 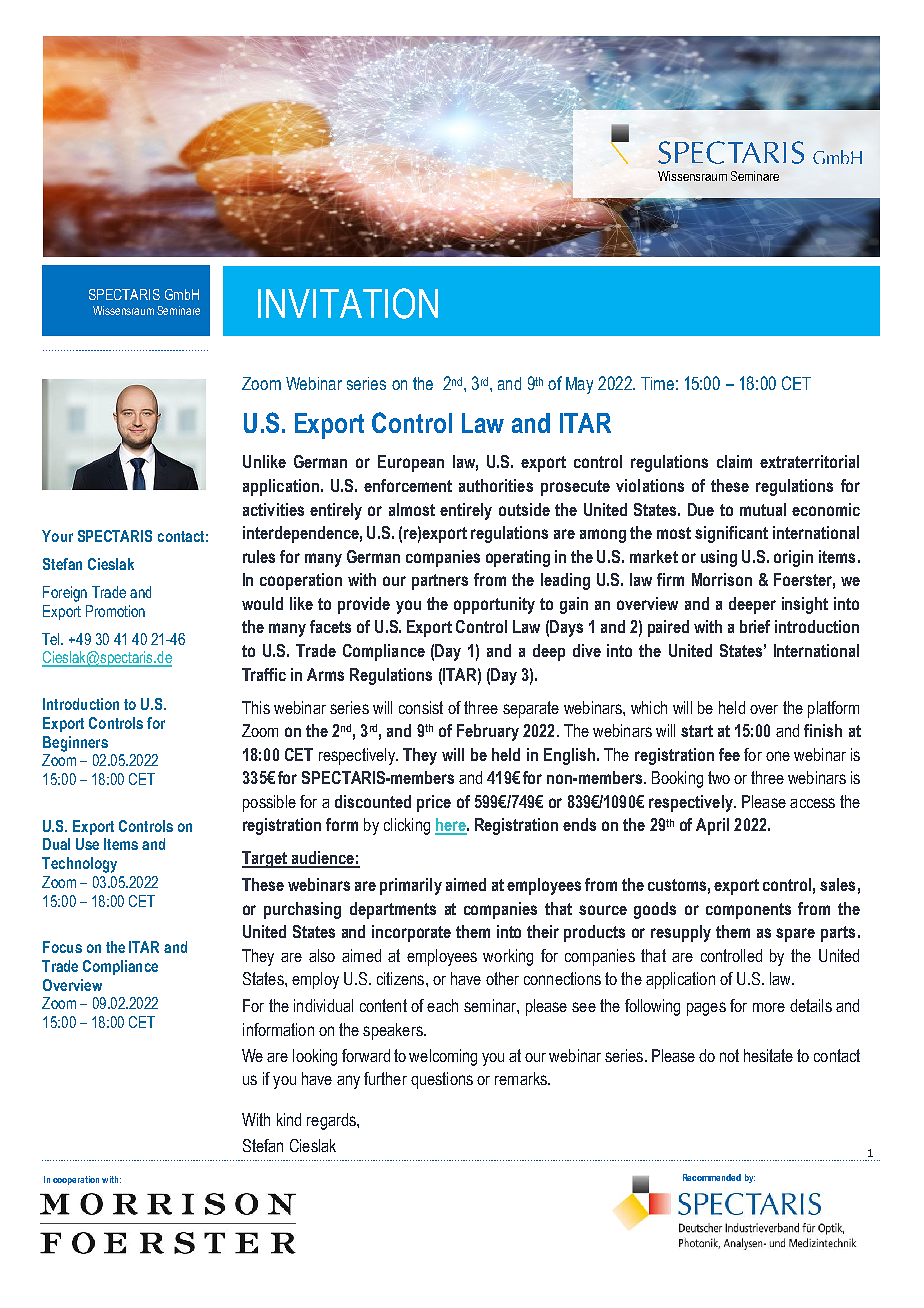 I want to click on Time, so click(x=657, y=383).
